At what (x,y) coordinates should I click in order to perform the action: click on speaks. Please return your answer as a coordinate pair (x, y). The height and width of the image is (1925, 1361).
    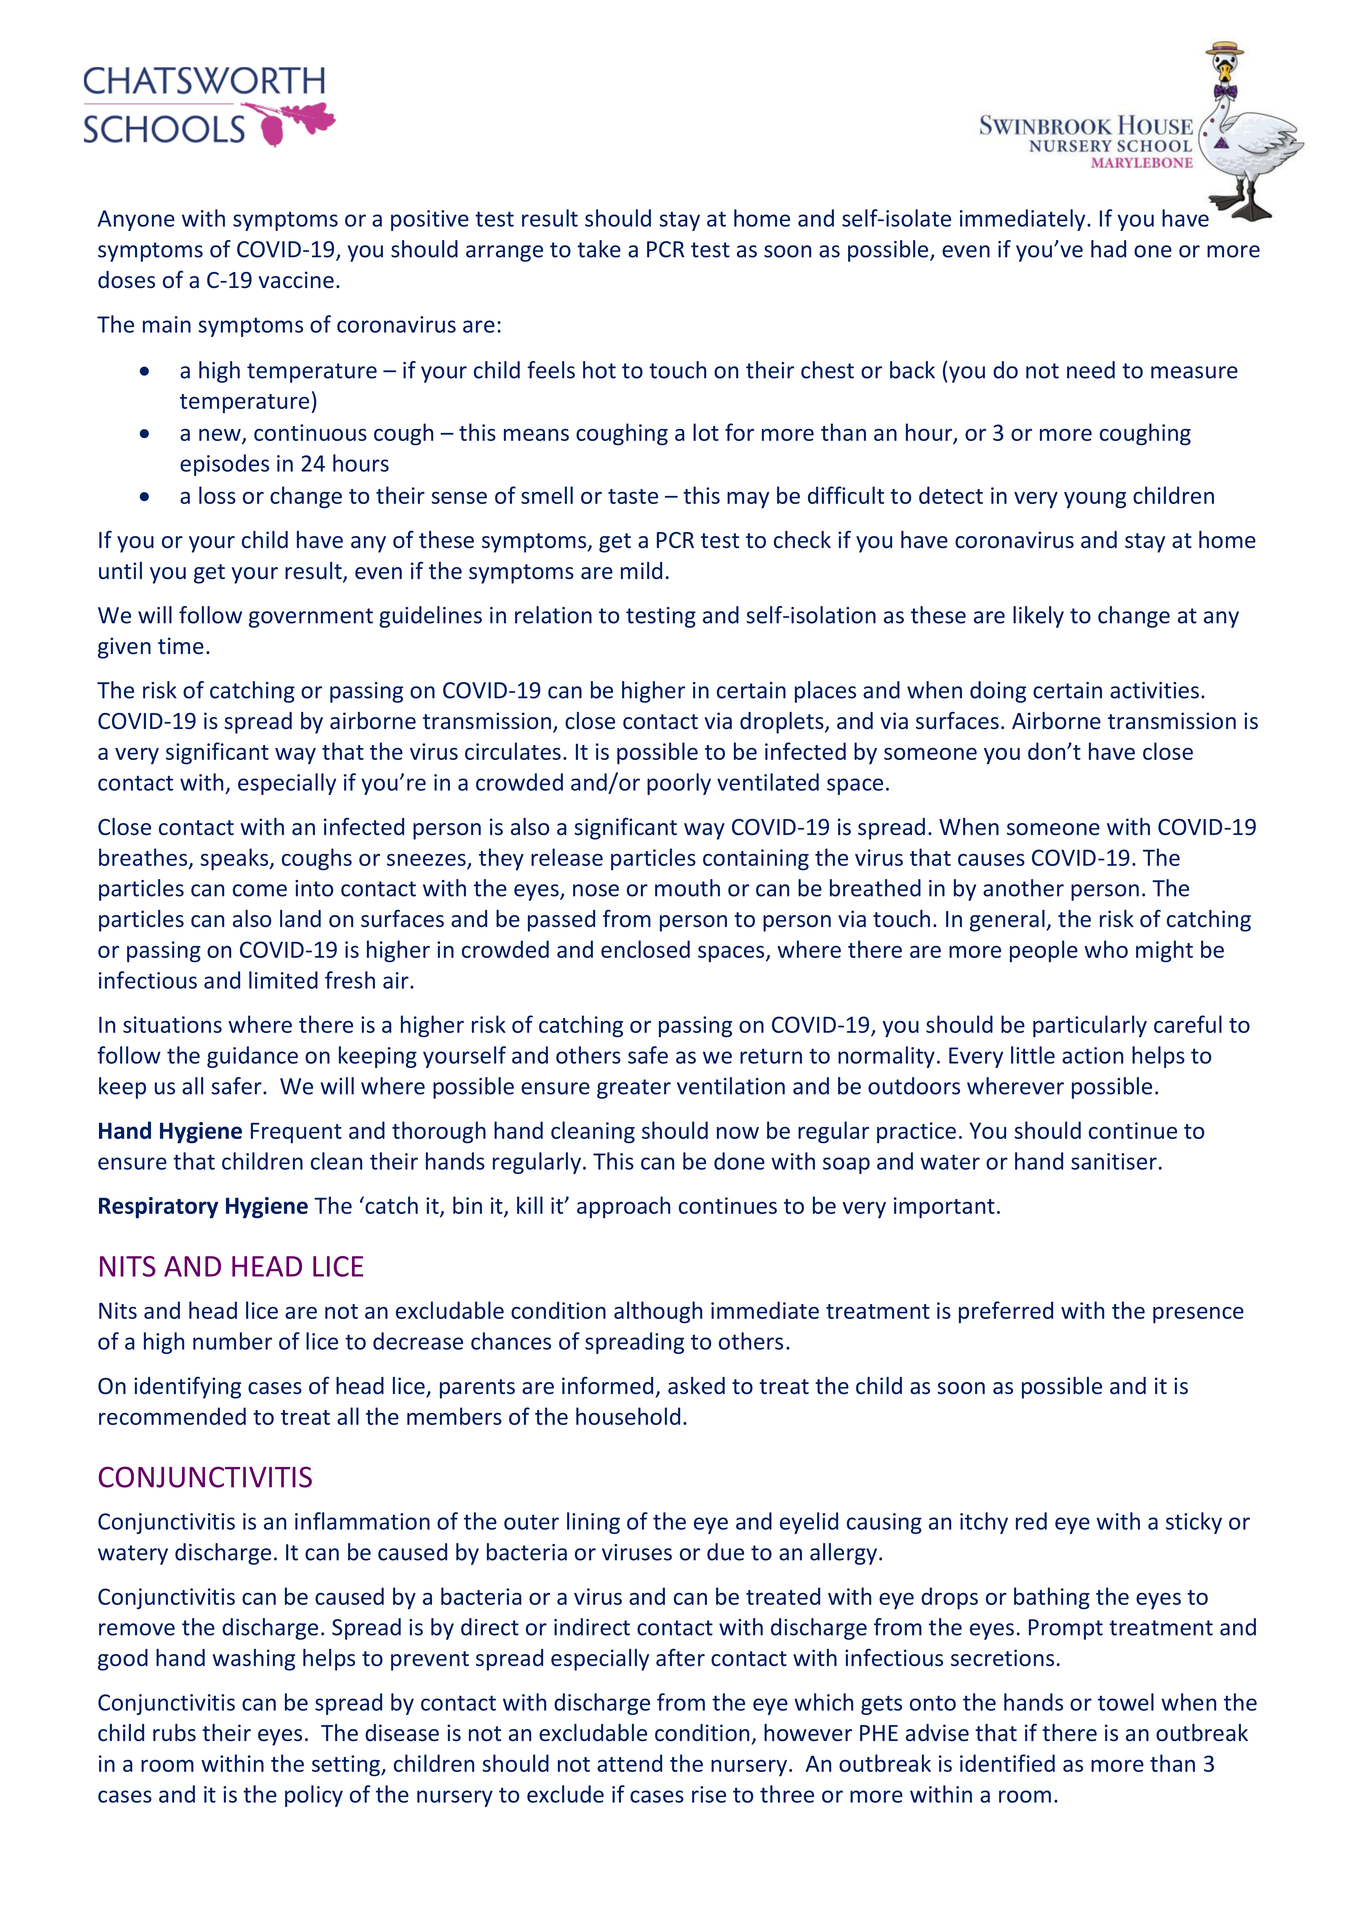
    Looking at the image, I should click on (235, 859).
